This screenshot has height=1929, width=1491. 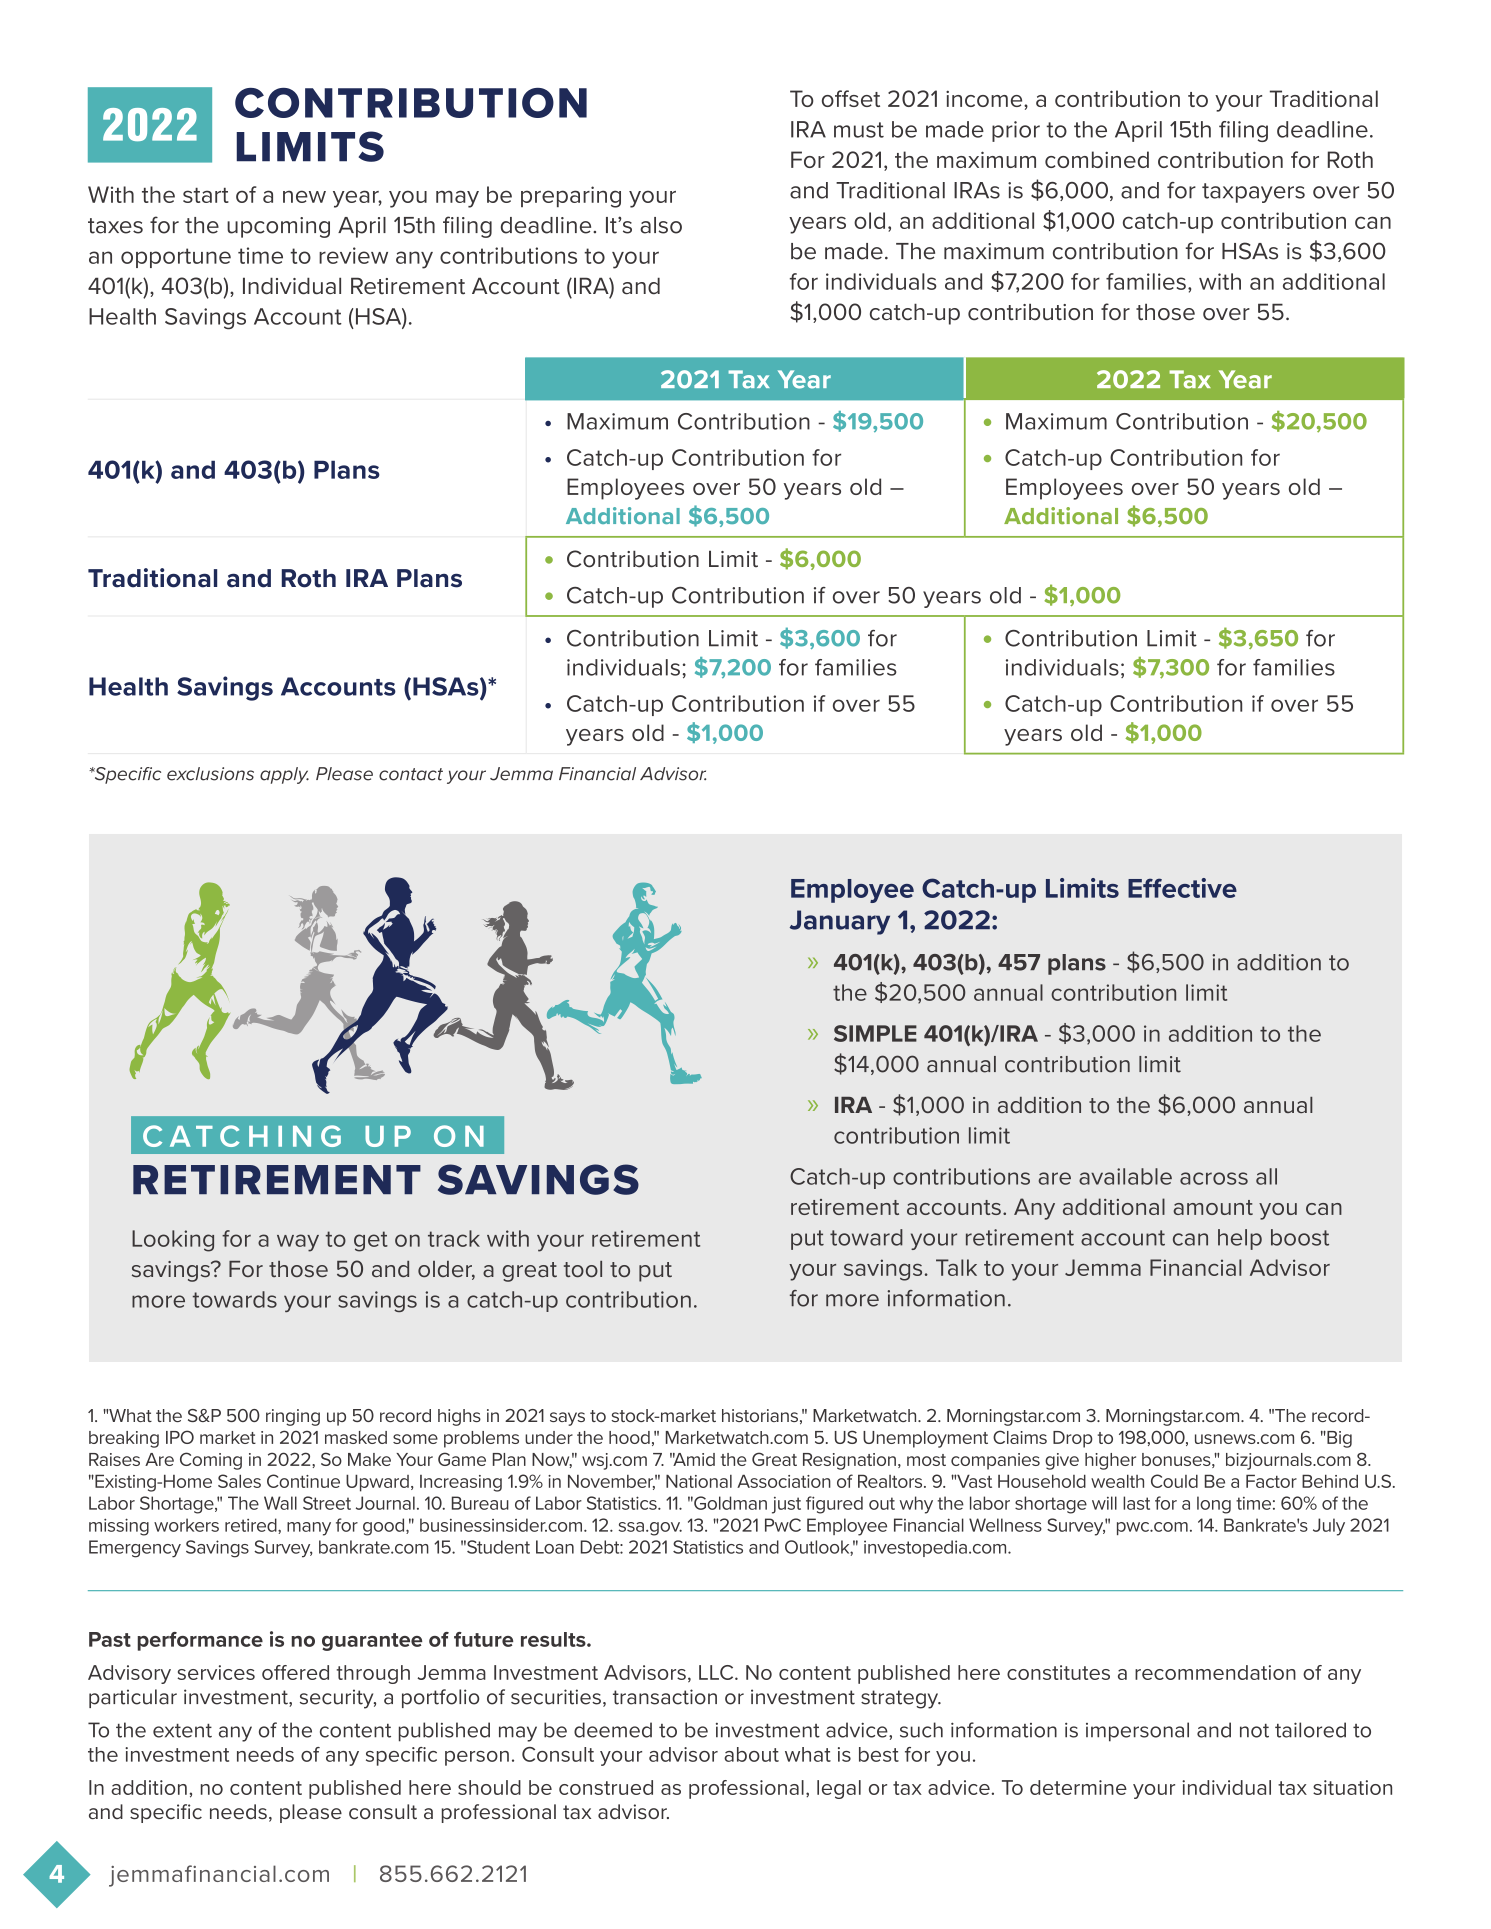 What do you see at coordinates (1254, 1731) in the screenshot?
I see `not` at bounding box center [1254, 1731].
